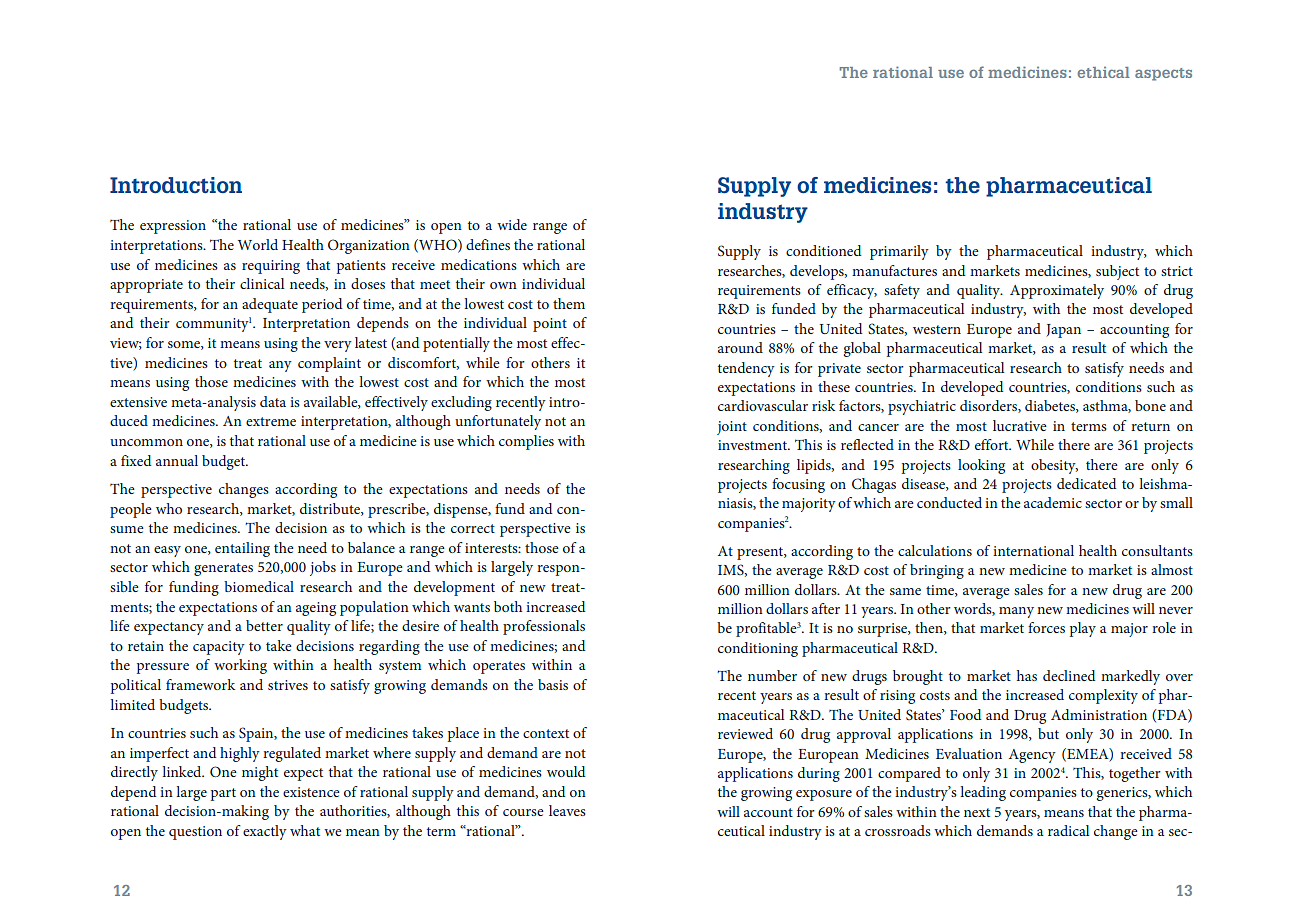  I want to click on part, so click(223, 794).
